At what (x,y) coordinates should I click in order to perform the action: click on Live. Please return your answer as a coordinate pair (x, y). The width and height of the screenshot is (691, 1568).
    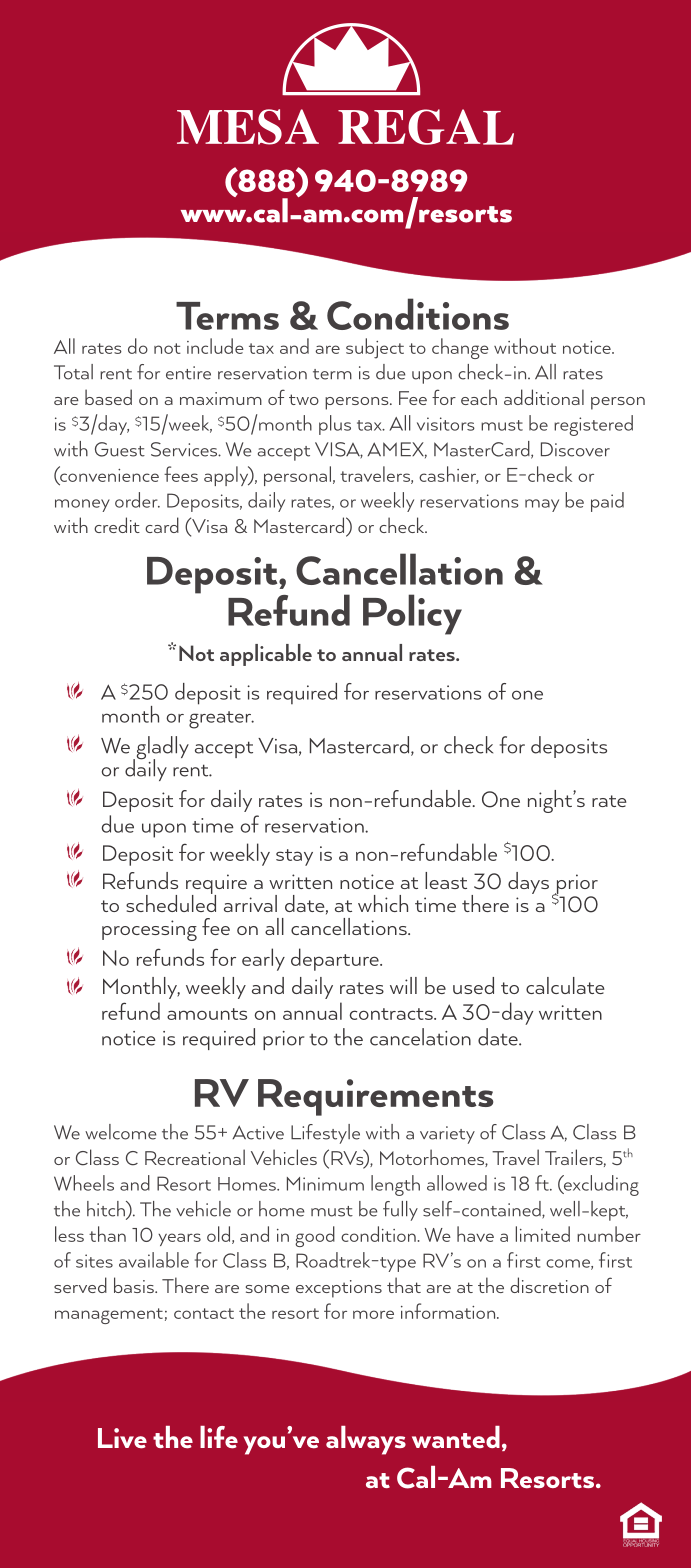
    Looking at the image, I should click on (122, 1438).
